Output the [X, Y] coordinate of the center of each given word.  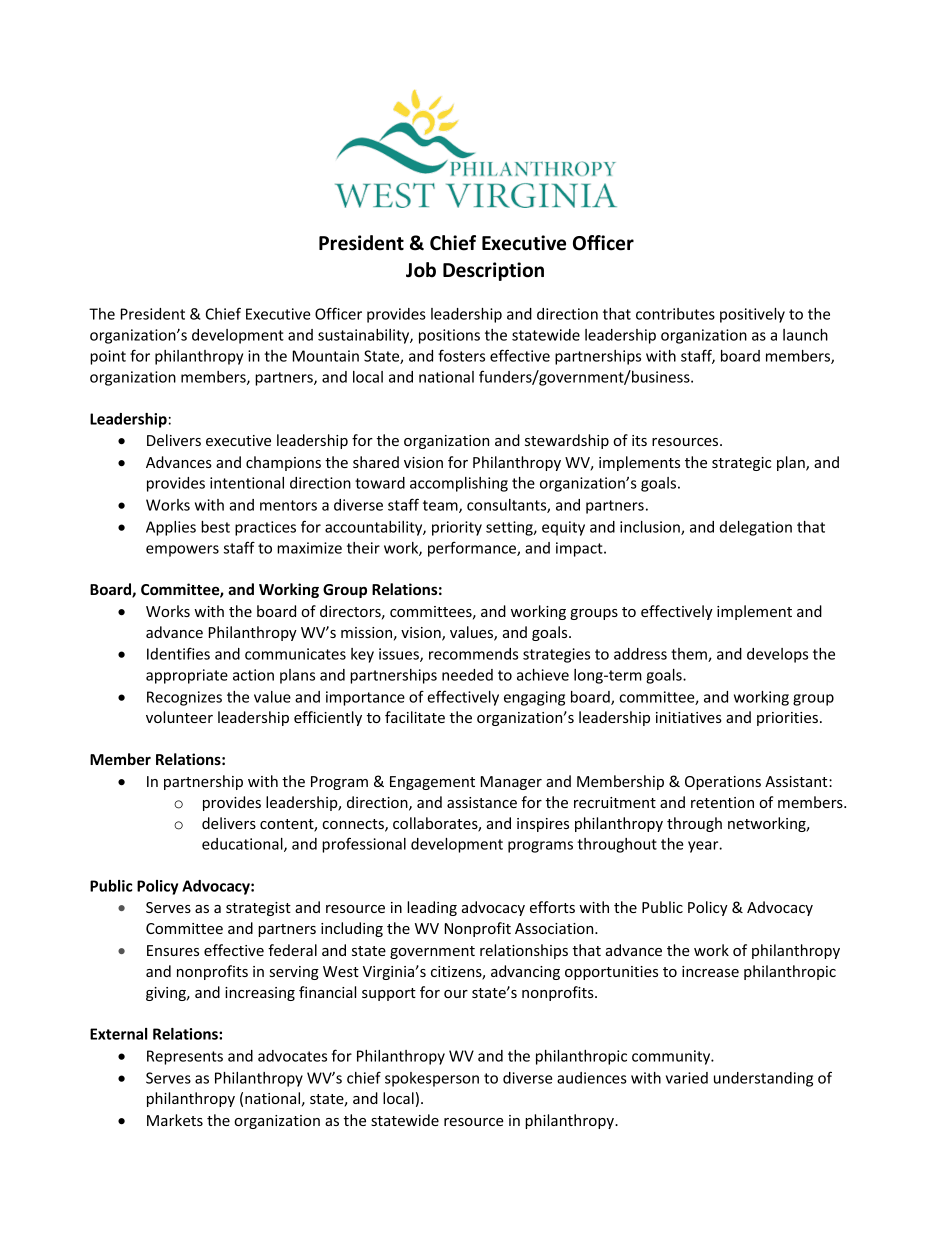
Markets [175, 1120]
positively [752, 315]
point [108, 357]
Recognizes [184, 698]
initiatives [689, 717]
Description [493, 271]
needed [467, 675]
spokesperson [432, 1079]
